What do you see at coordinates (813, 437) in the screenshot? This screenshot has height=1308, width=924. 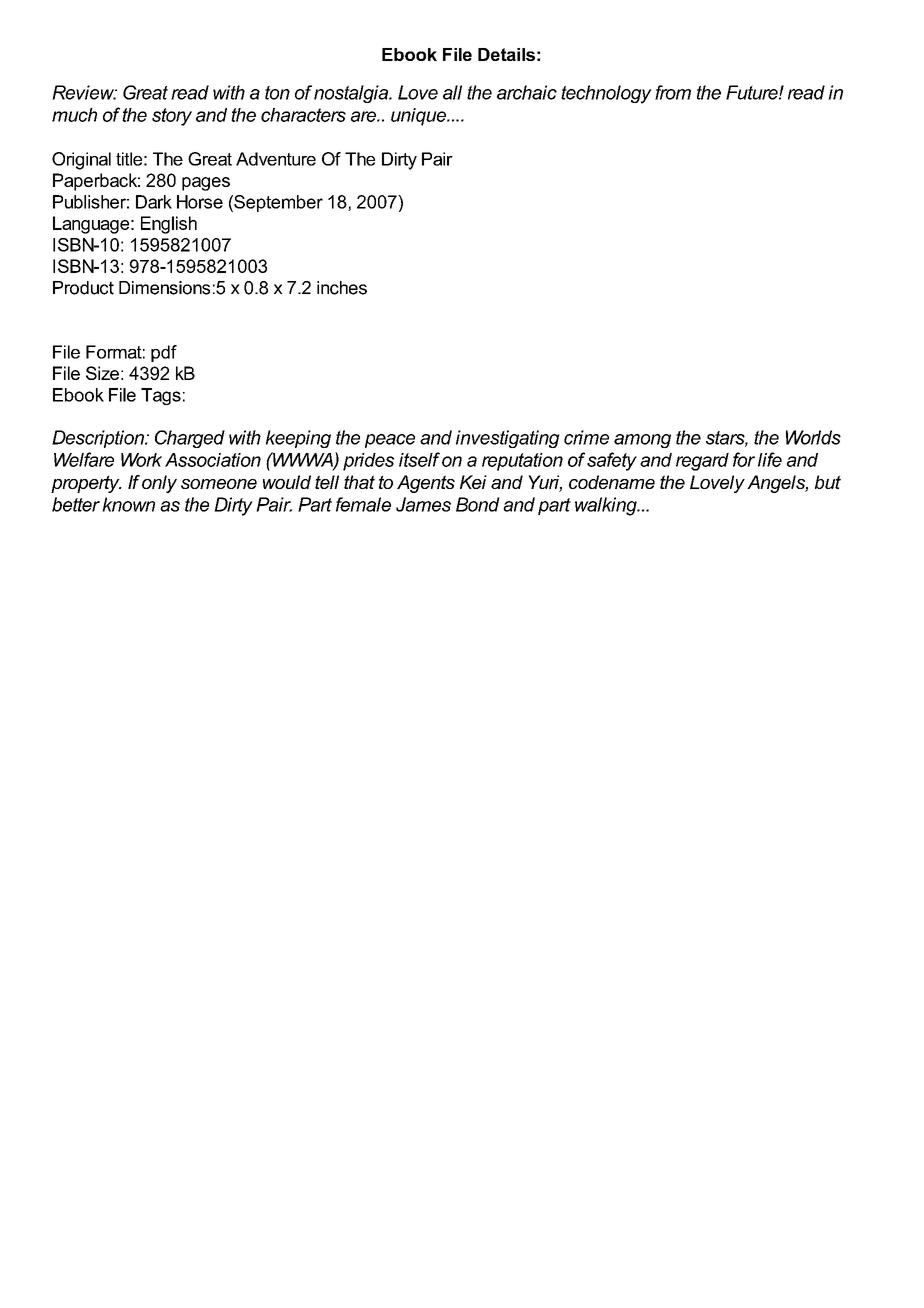 I see `Worlds` at bounding box center [813, 437].
